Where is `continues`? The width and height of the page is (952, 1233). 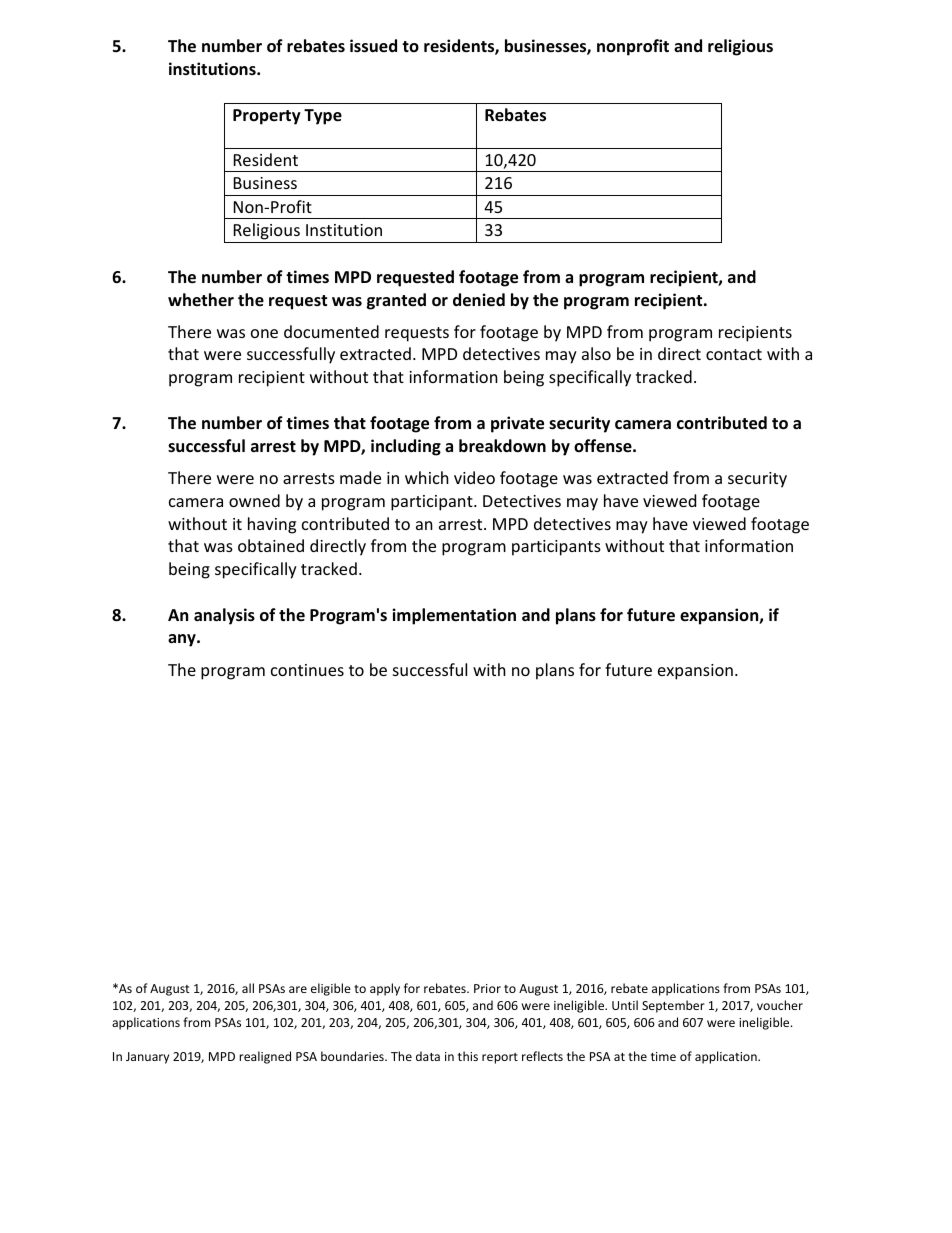
continues is located at coordinates (307, 670).
